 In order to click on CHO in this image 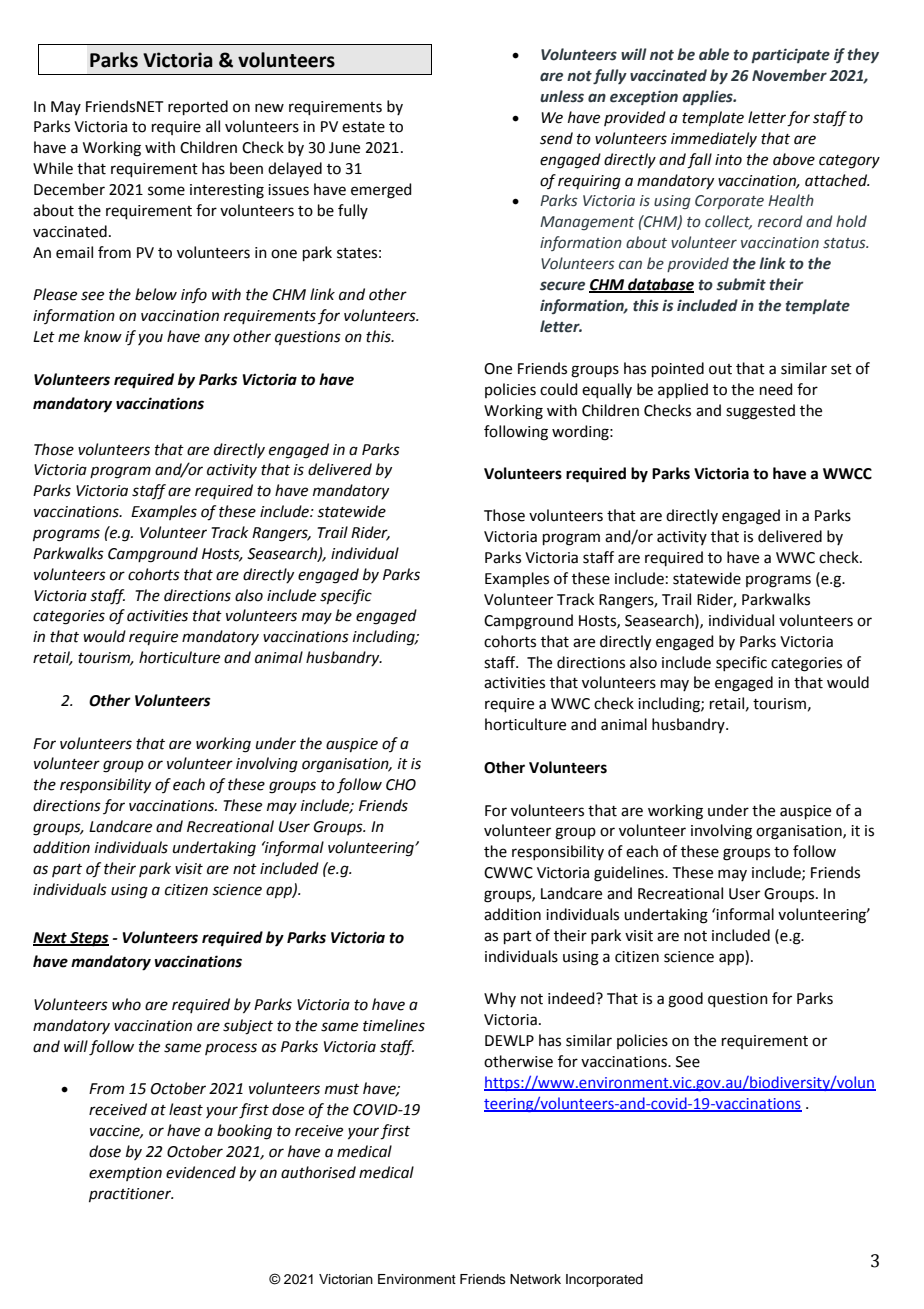, I will do `click(401, 785)`.
